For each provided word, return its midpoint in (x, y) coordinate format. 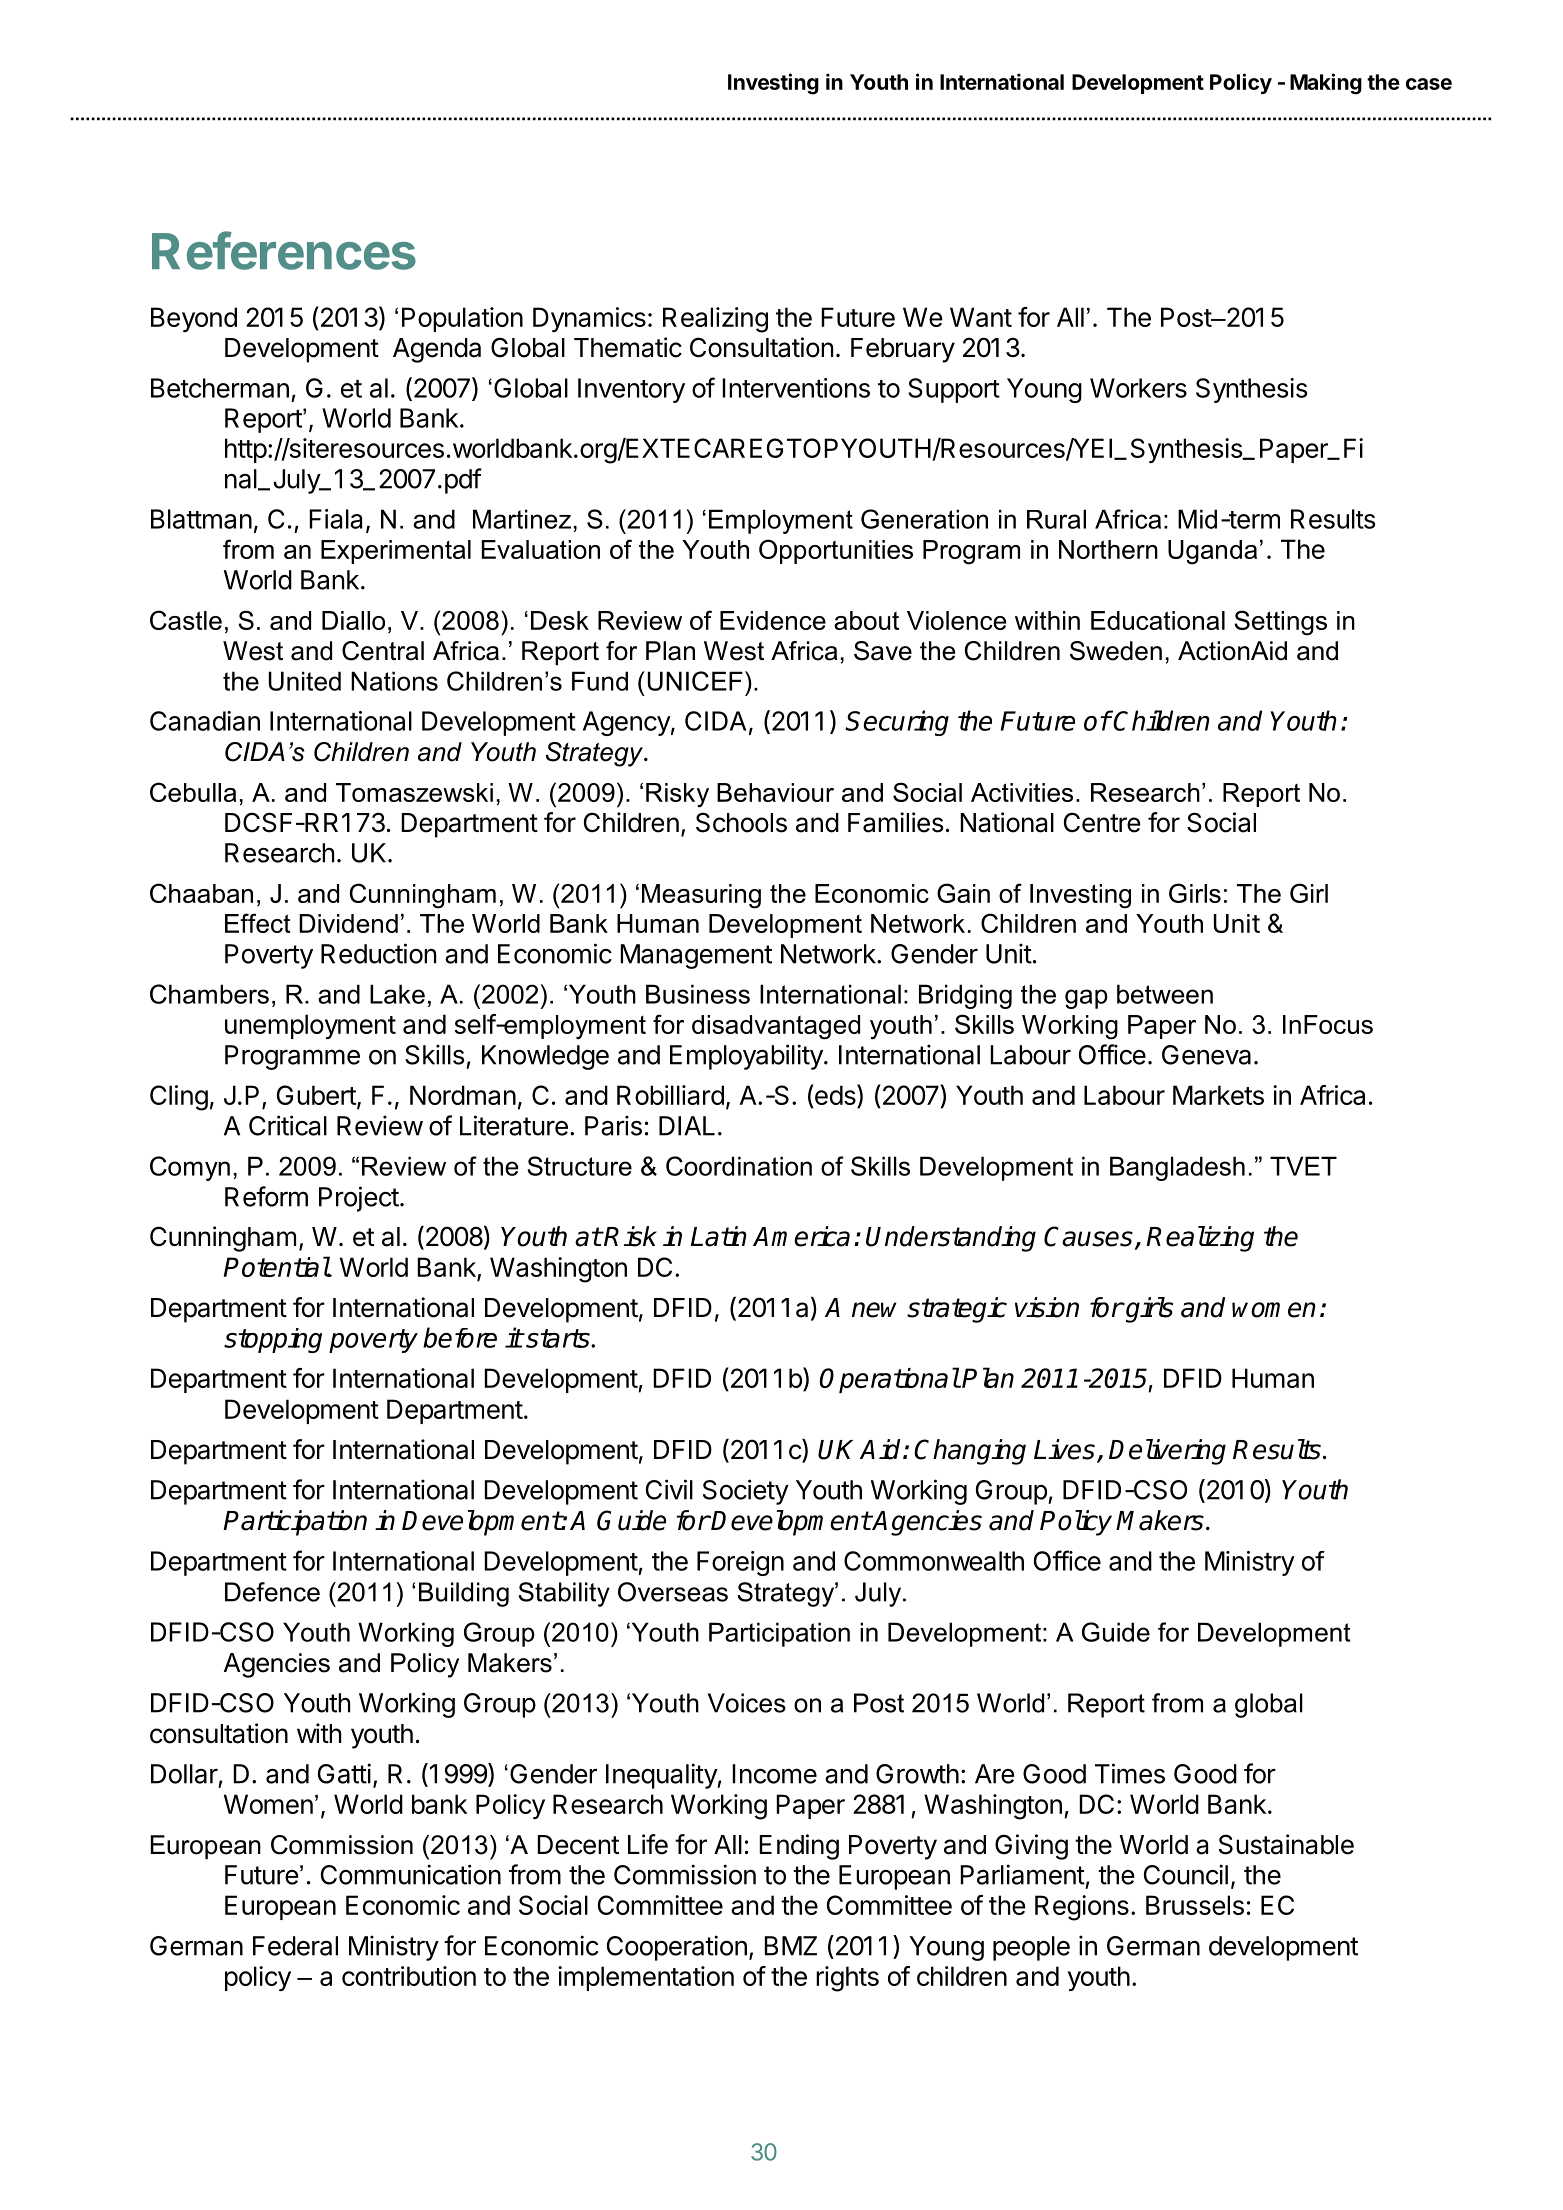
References (284, 250)
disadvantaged (776, 1027)
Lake (397, 994)
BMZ (790, 1946)
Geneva (1206, 1055)
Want (981, 317)
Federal (295, 1946)
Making (1326, 84)
